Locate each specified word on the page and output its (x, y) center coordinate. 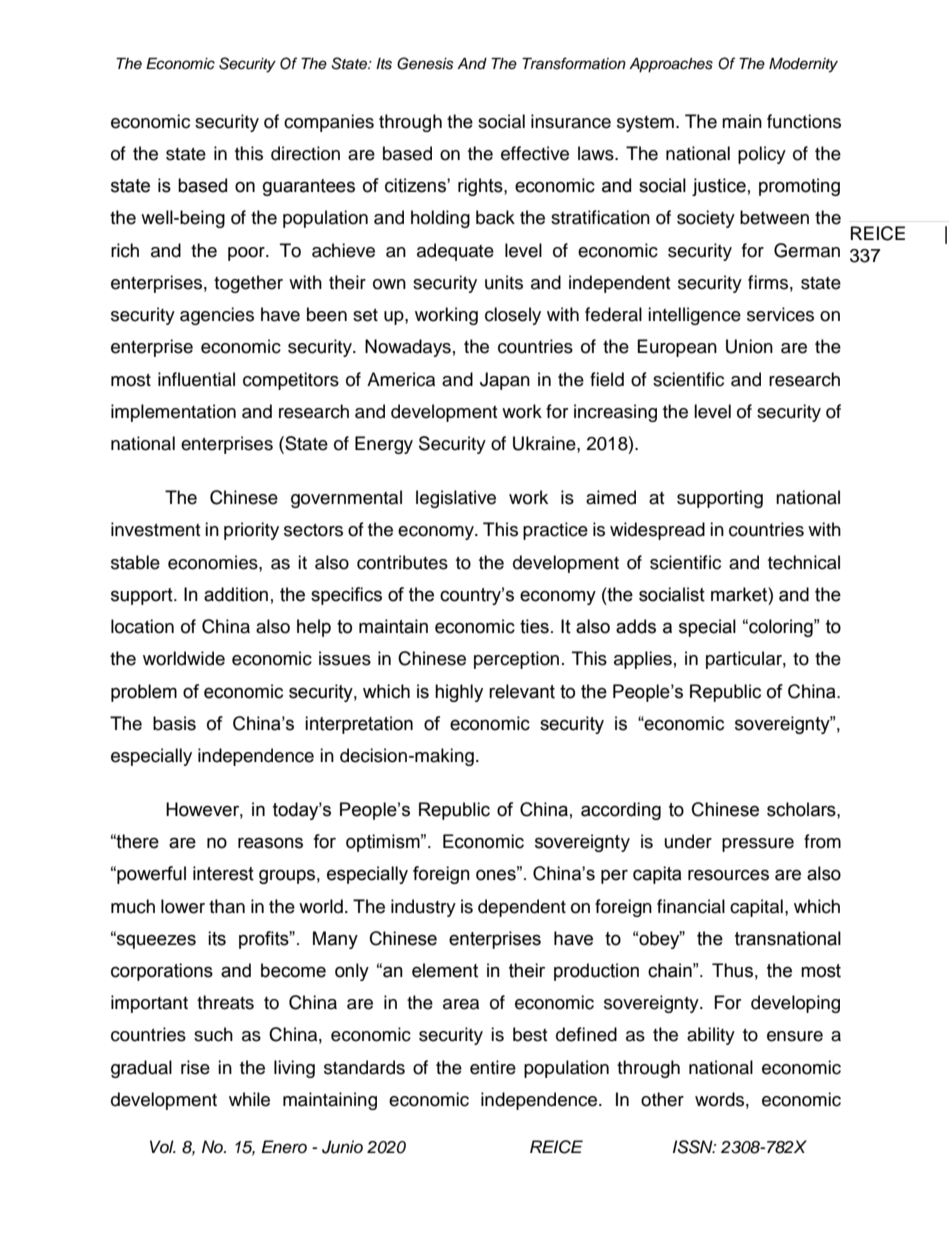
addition (236, 594)
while (249, 1099)
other (662, 1099)
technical (804, 562)
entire (493, 1067)
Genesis (425, 63)
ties (534, 626)
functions (804, 121)
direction (305, 153)
